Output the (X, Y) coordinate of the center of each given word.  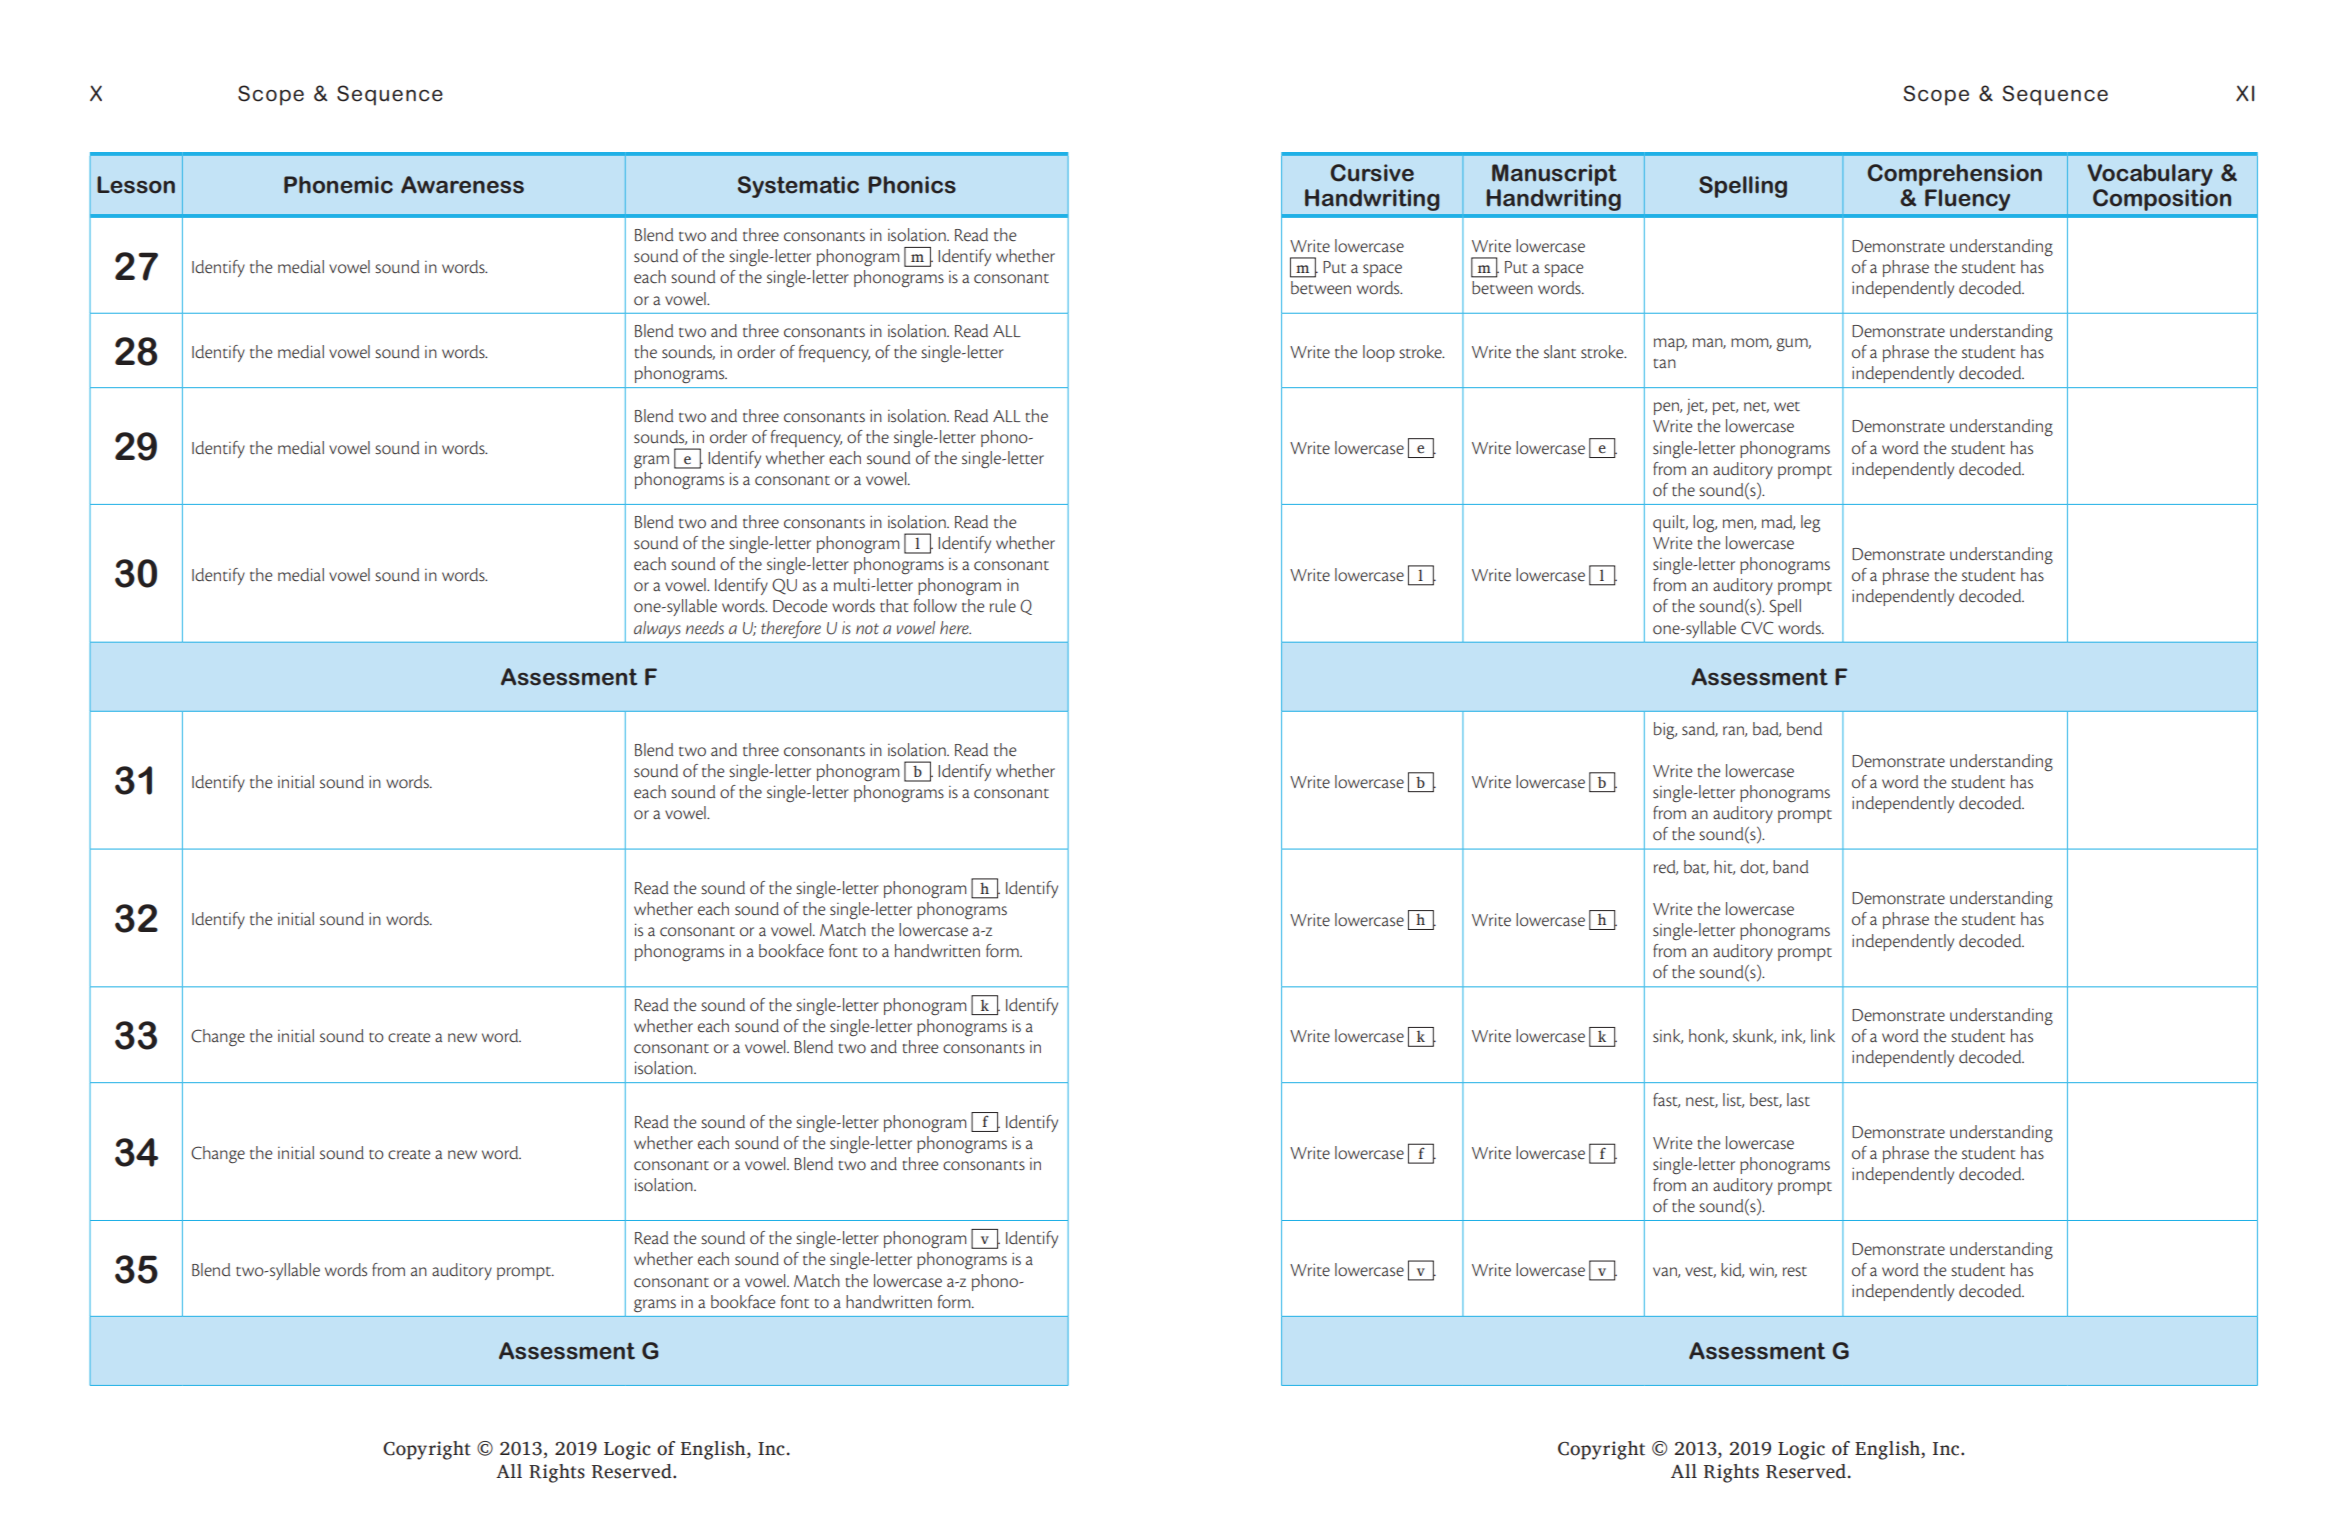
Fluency (1967, 200)
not (867, 628)
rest (1795, 1272)
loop (1379, 353)
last (1798, 1100)
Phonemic (338, 185)
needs (705, 628)
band (1790, 866)
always (657, 629)
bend (1804, 729)
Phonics (912, 185)
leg (1810, 523)
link (1823, 1035)
